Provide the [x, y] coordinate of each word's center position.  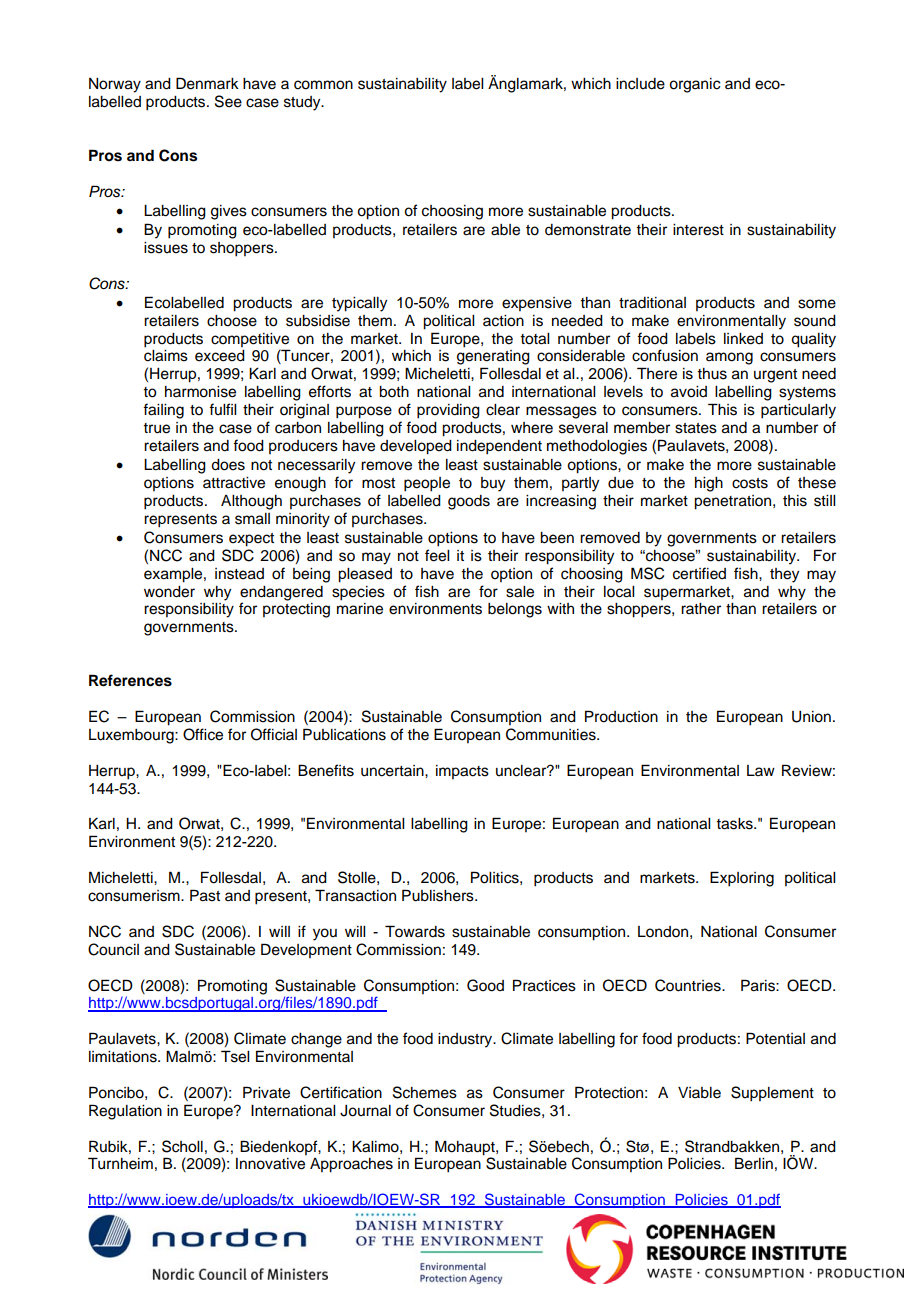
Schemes [425, 1092]
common [323, 85]
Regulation [125, 1112]
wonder [169, 592]
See [228, 101]
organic [695, 85]
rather [701, 609]
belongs [515, 610]
